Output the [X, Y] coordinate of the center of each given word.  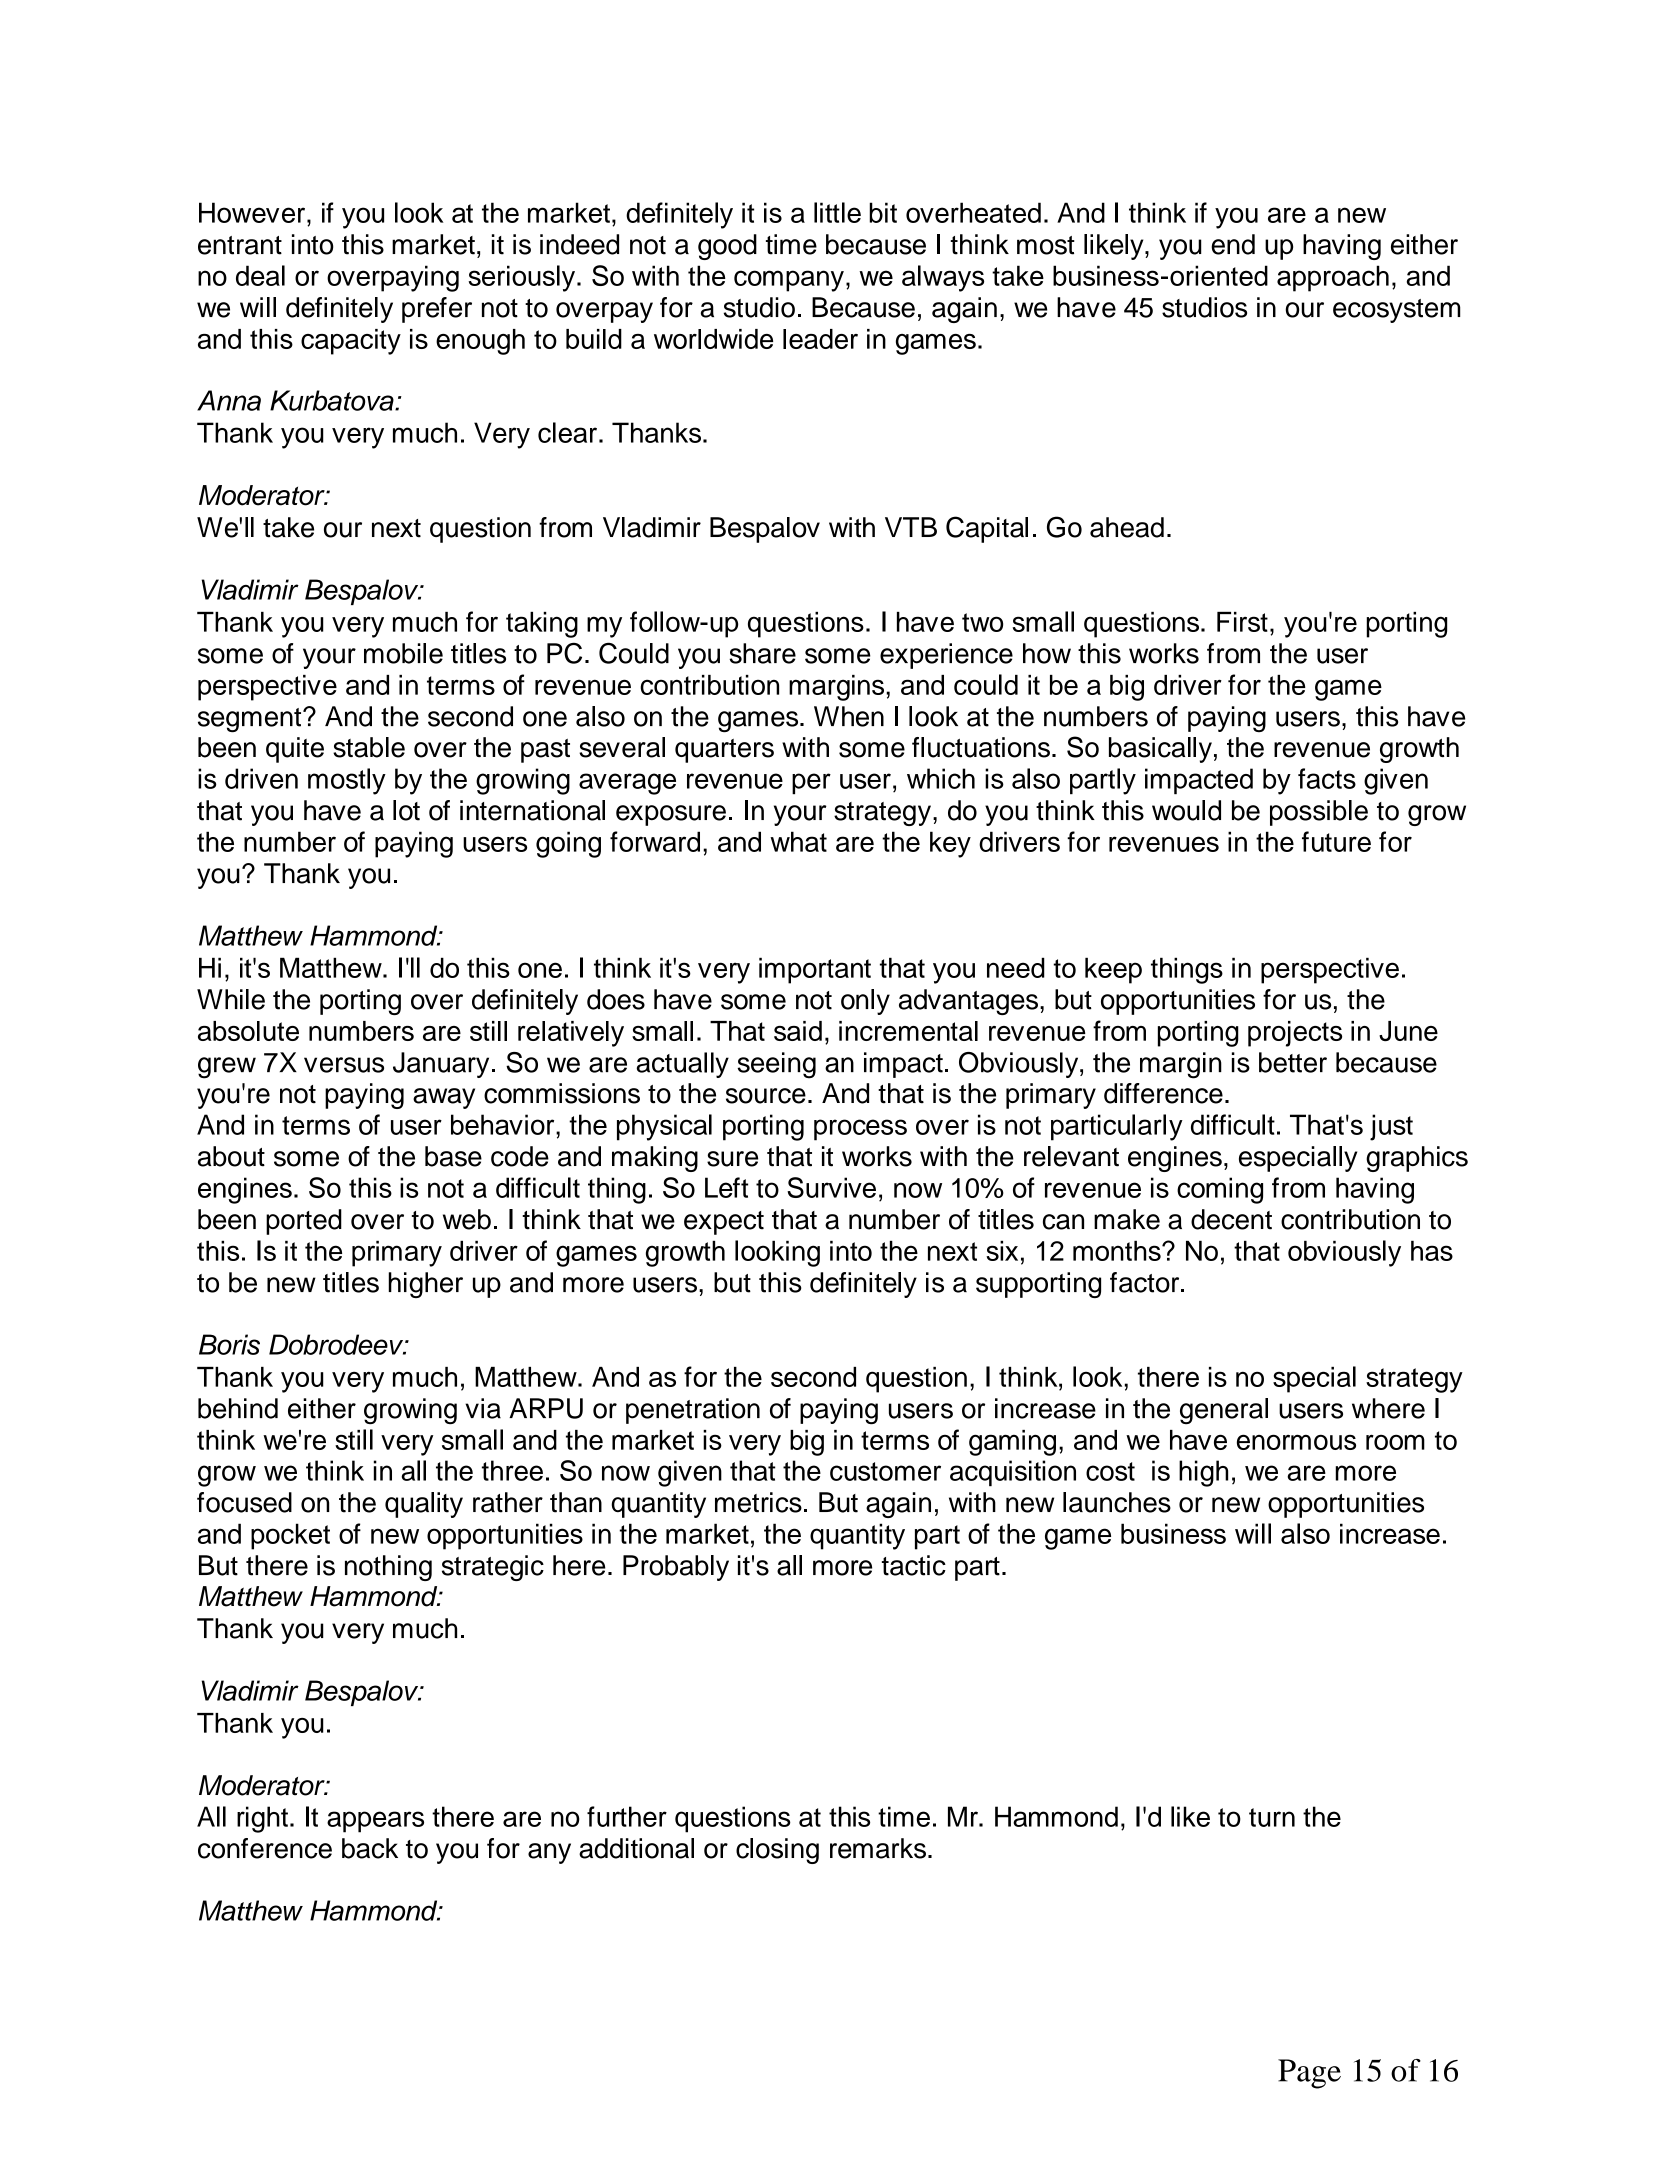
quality [424, 1505]
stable [369, 747]
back [370, 1848]
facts [1327, 778]
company [789, 281]
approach [1333, 278]
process [860, 1130]
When [849, 716]
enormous [1296, 1442]
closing [777, 1851]
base [453, 1156]
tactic [914, 1565]
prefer [437, 310]
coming [1220, 1190]
